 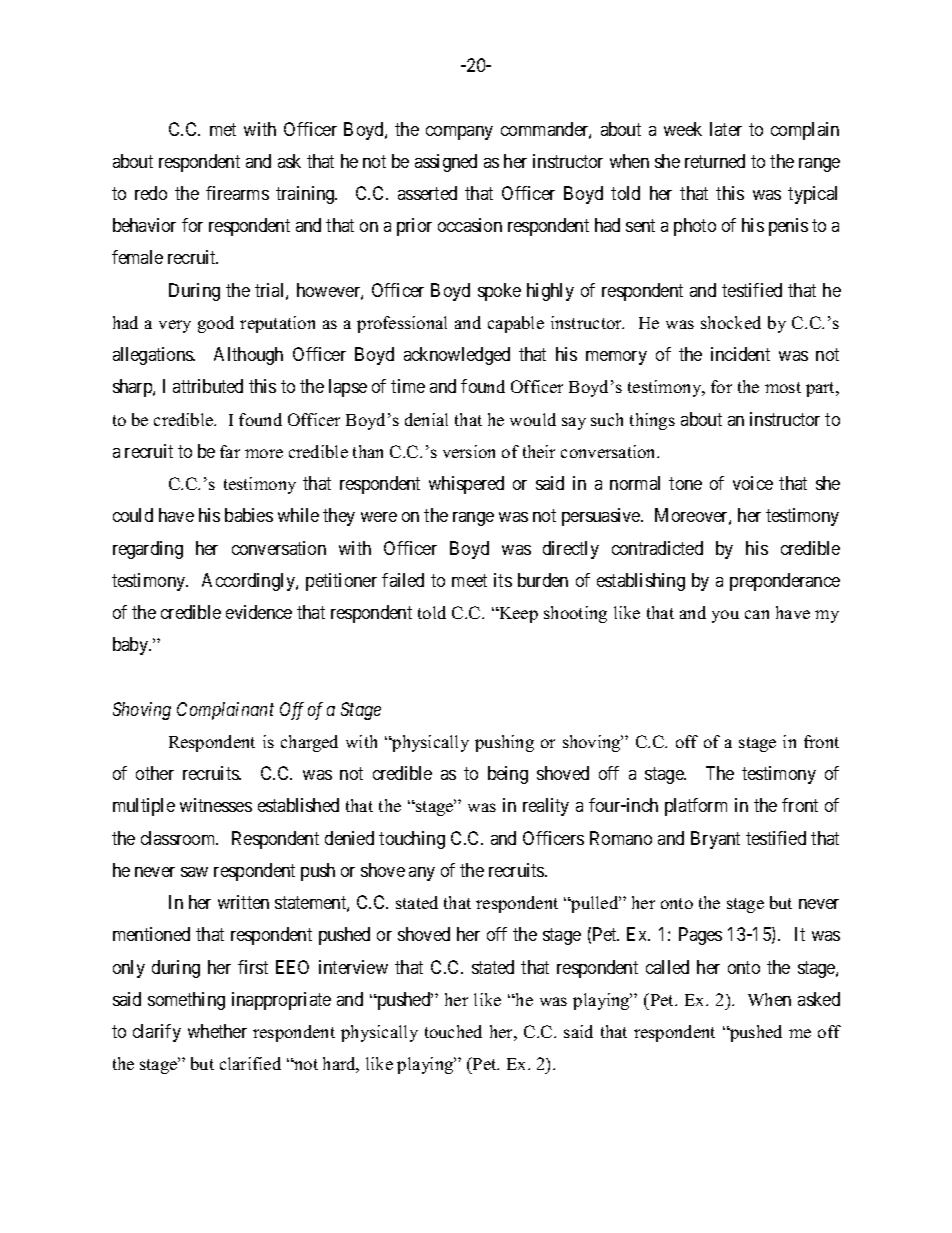 What do you see at coordinates (249, 582) in the screenshot?
I see `Accordingly` at bounding box center [249, 582].
